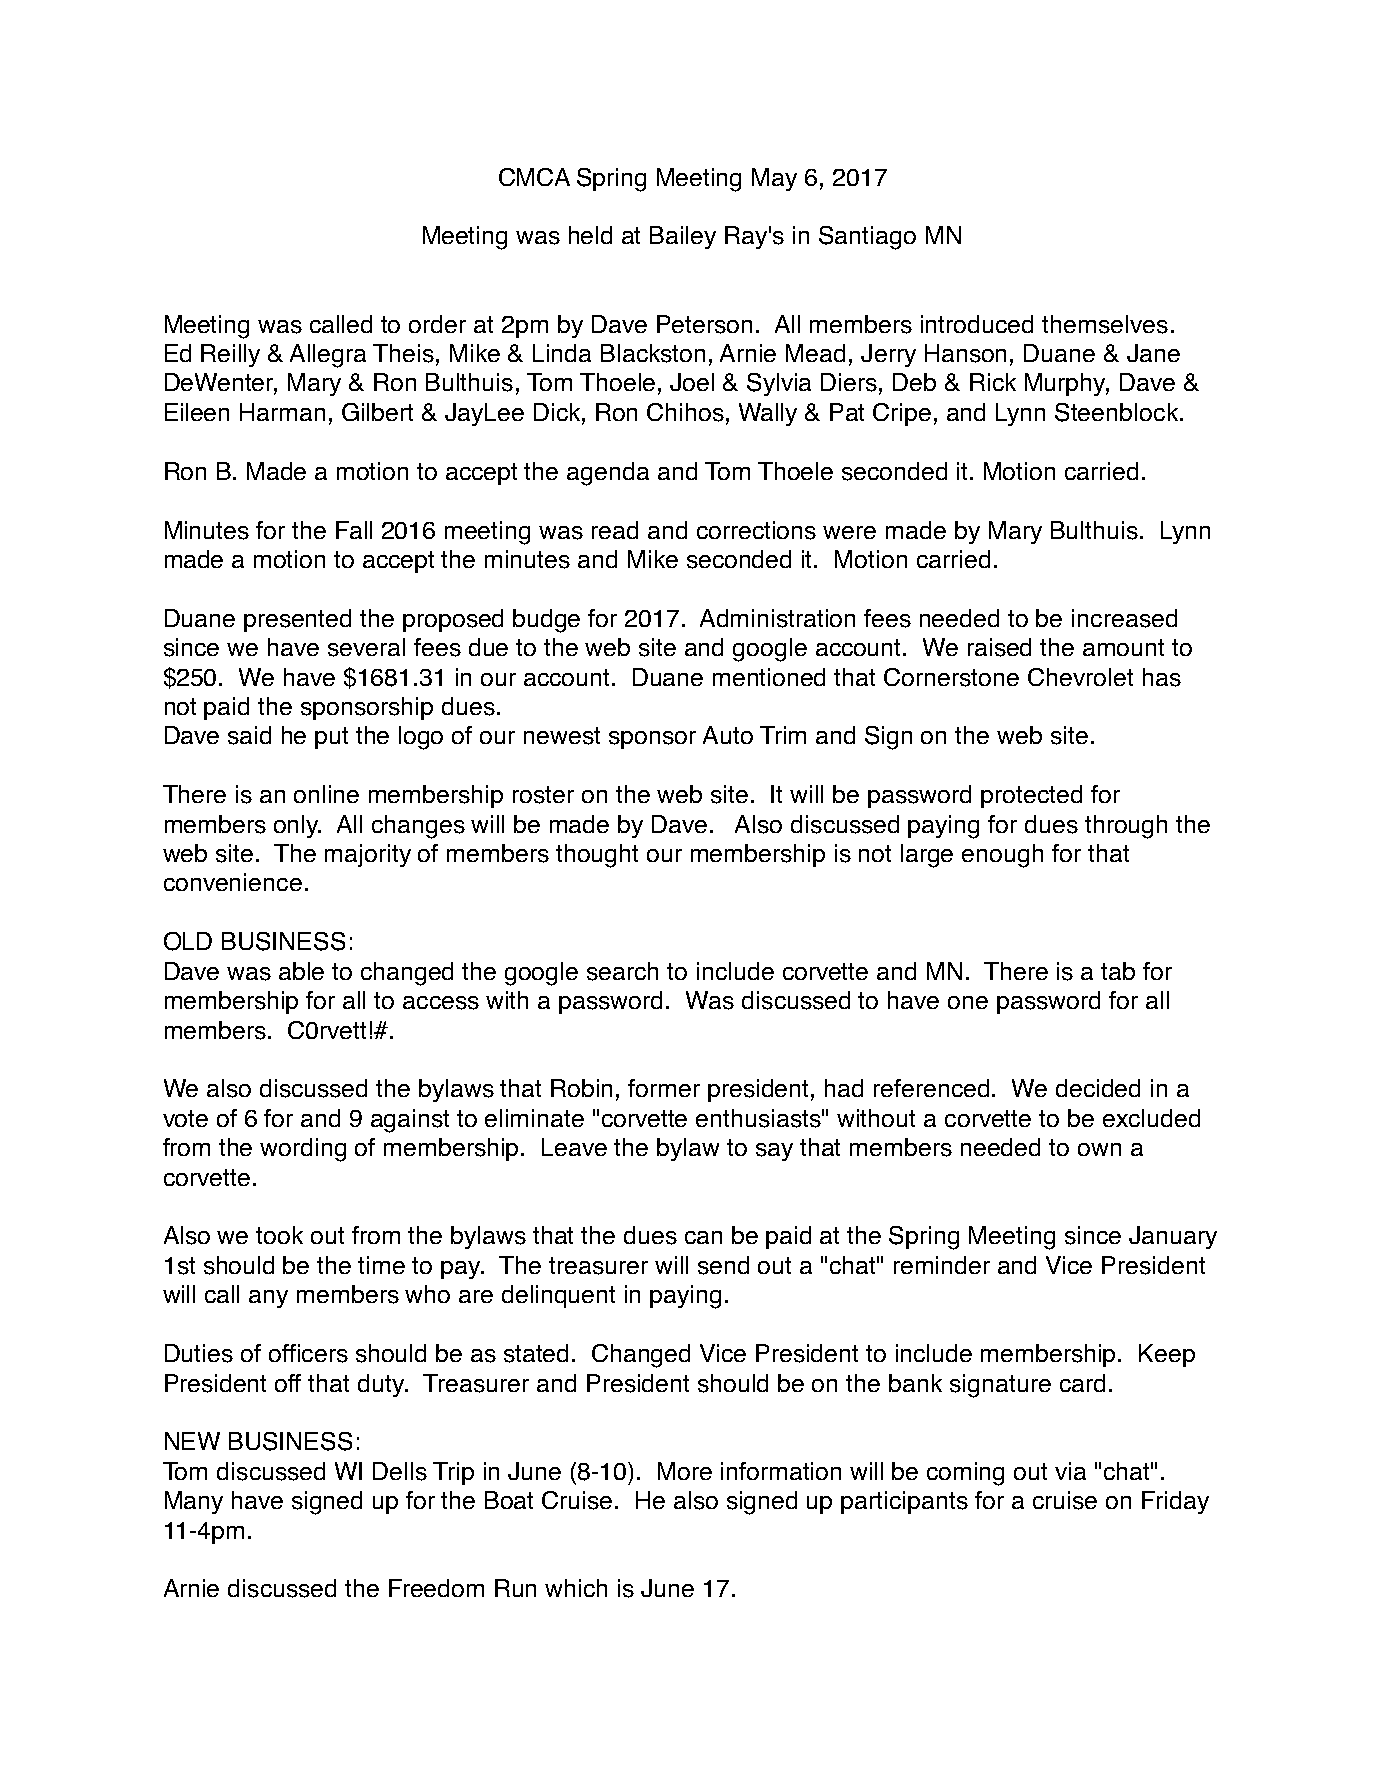  Describe the element at coordinates (664, 1088) in the screenshot. I see `former` at that location.
